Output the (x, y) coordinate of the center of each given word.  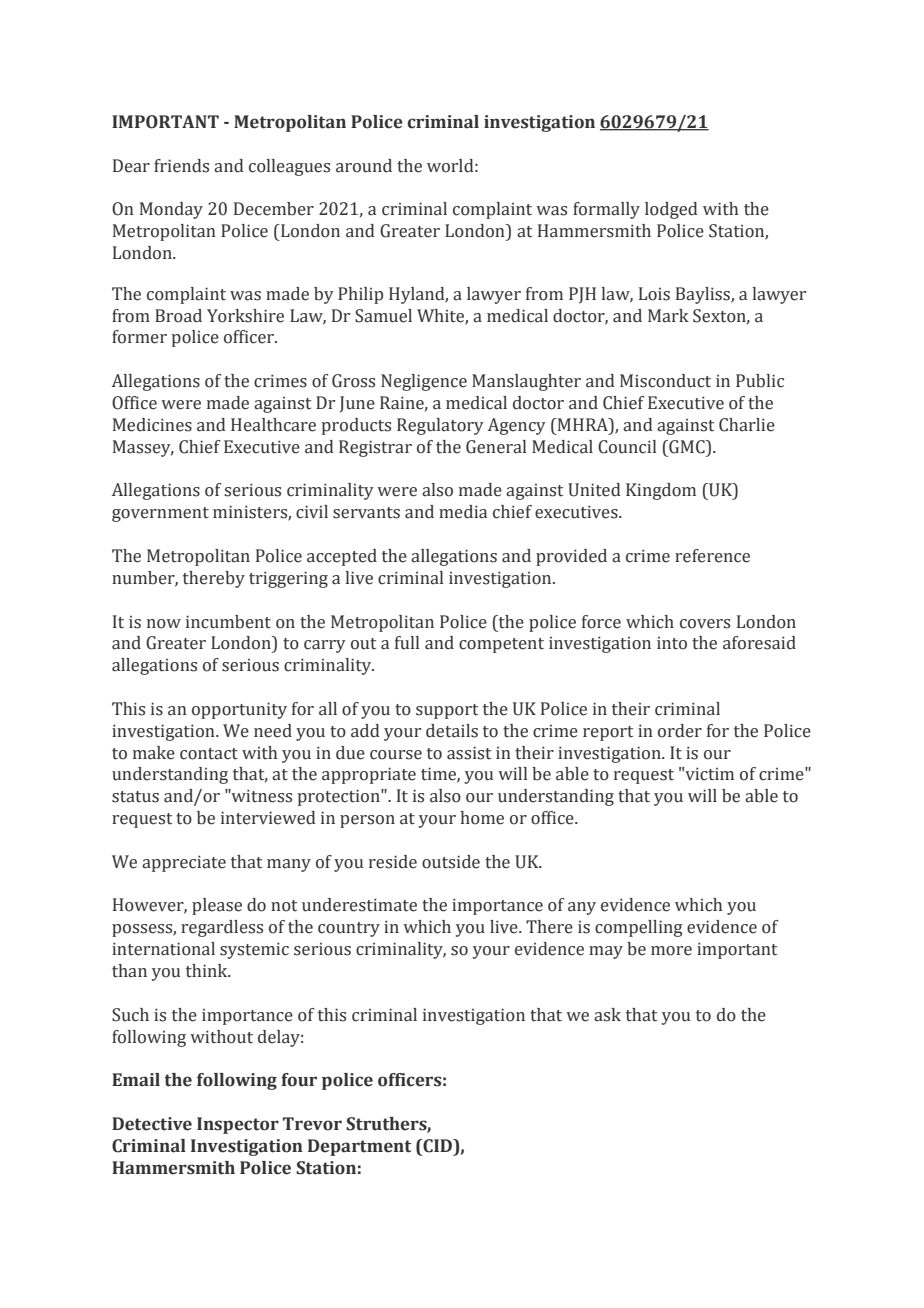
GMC (687, 447)
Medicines (152, 425)
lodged (671, 210)
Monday (171, 210)
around (364, 166)
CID (438, 1147)
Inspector (238, 1125)
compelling (639, 928)
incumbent (228, 622)
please (217, 906)
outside (451, 862)
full (407, 643)
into (672, 643)
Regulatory (440, 426)
